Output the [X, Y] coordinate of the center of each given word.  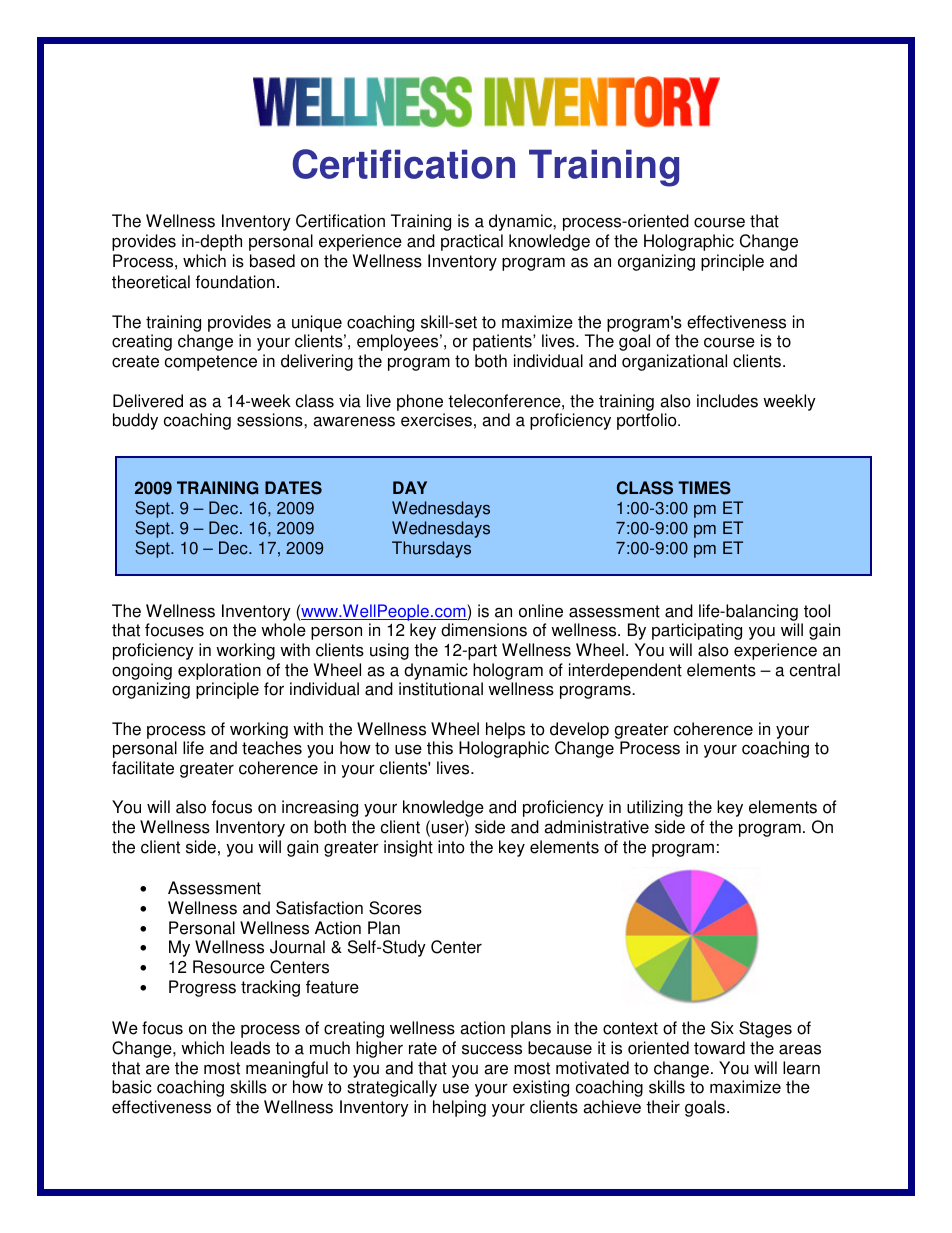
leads [250, 1048]
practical [472, 242]
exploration [219, 671]
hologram [508, 671]
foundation [235, 282]
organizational [674, 362]
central [815, 670]
